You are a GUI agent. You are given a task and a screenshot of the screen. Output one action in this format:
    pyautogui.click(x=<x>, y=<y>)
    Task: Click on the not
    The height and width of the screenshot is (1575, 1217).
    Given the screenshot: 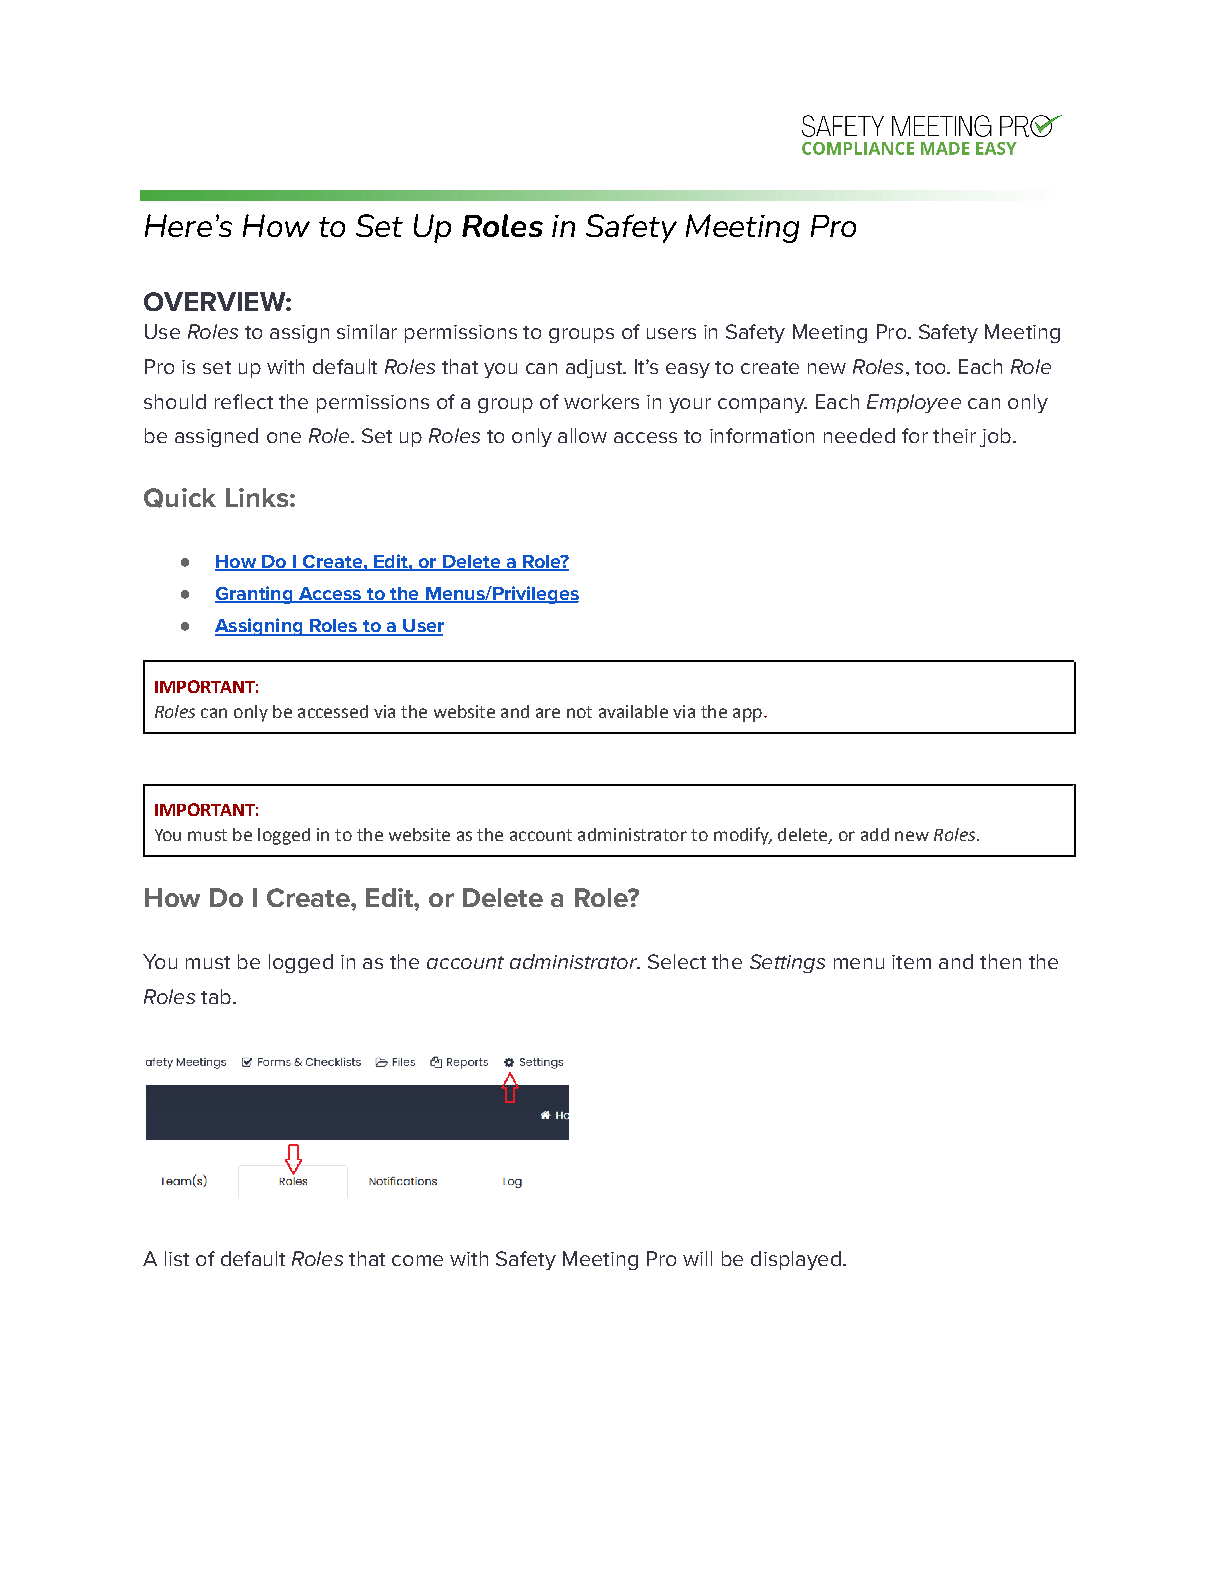 What is the action you would take?
    pyautogui.click(x=579, y=712)
